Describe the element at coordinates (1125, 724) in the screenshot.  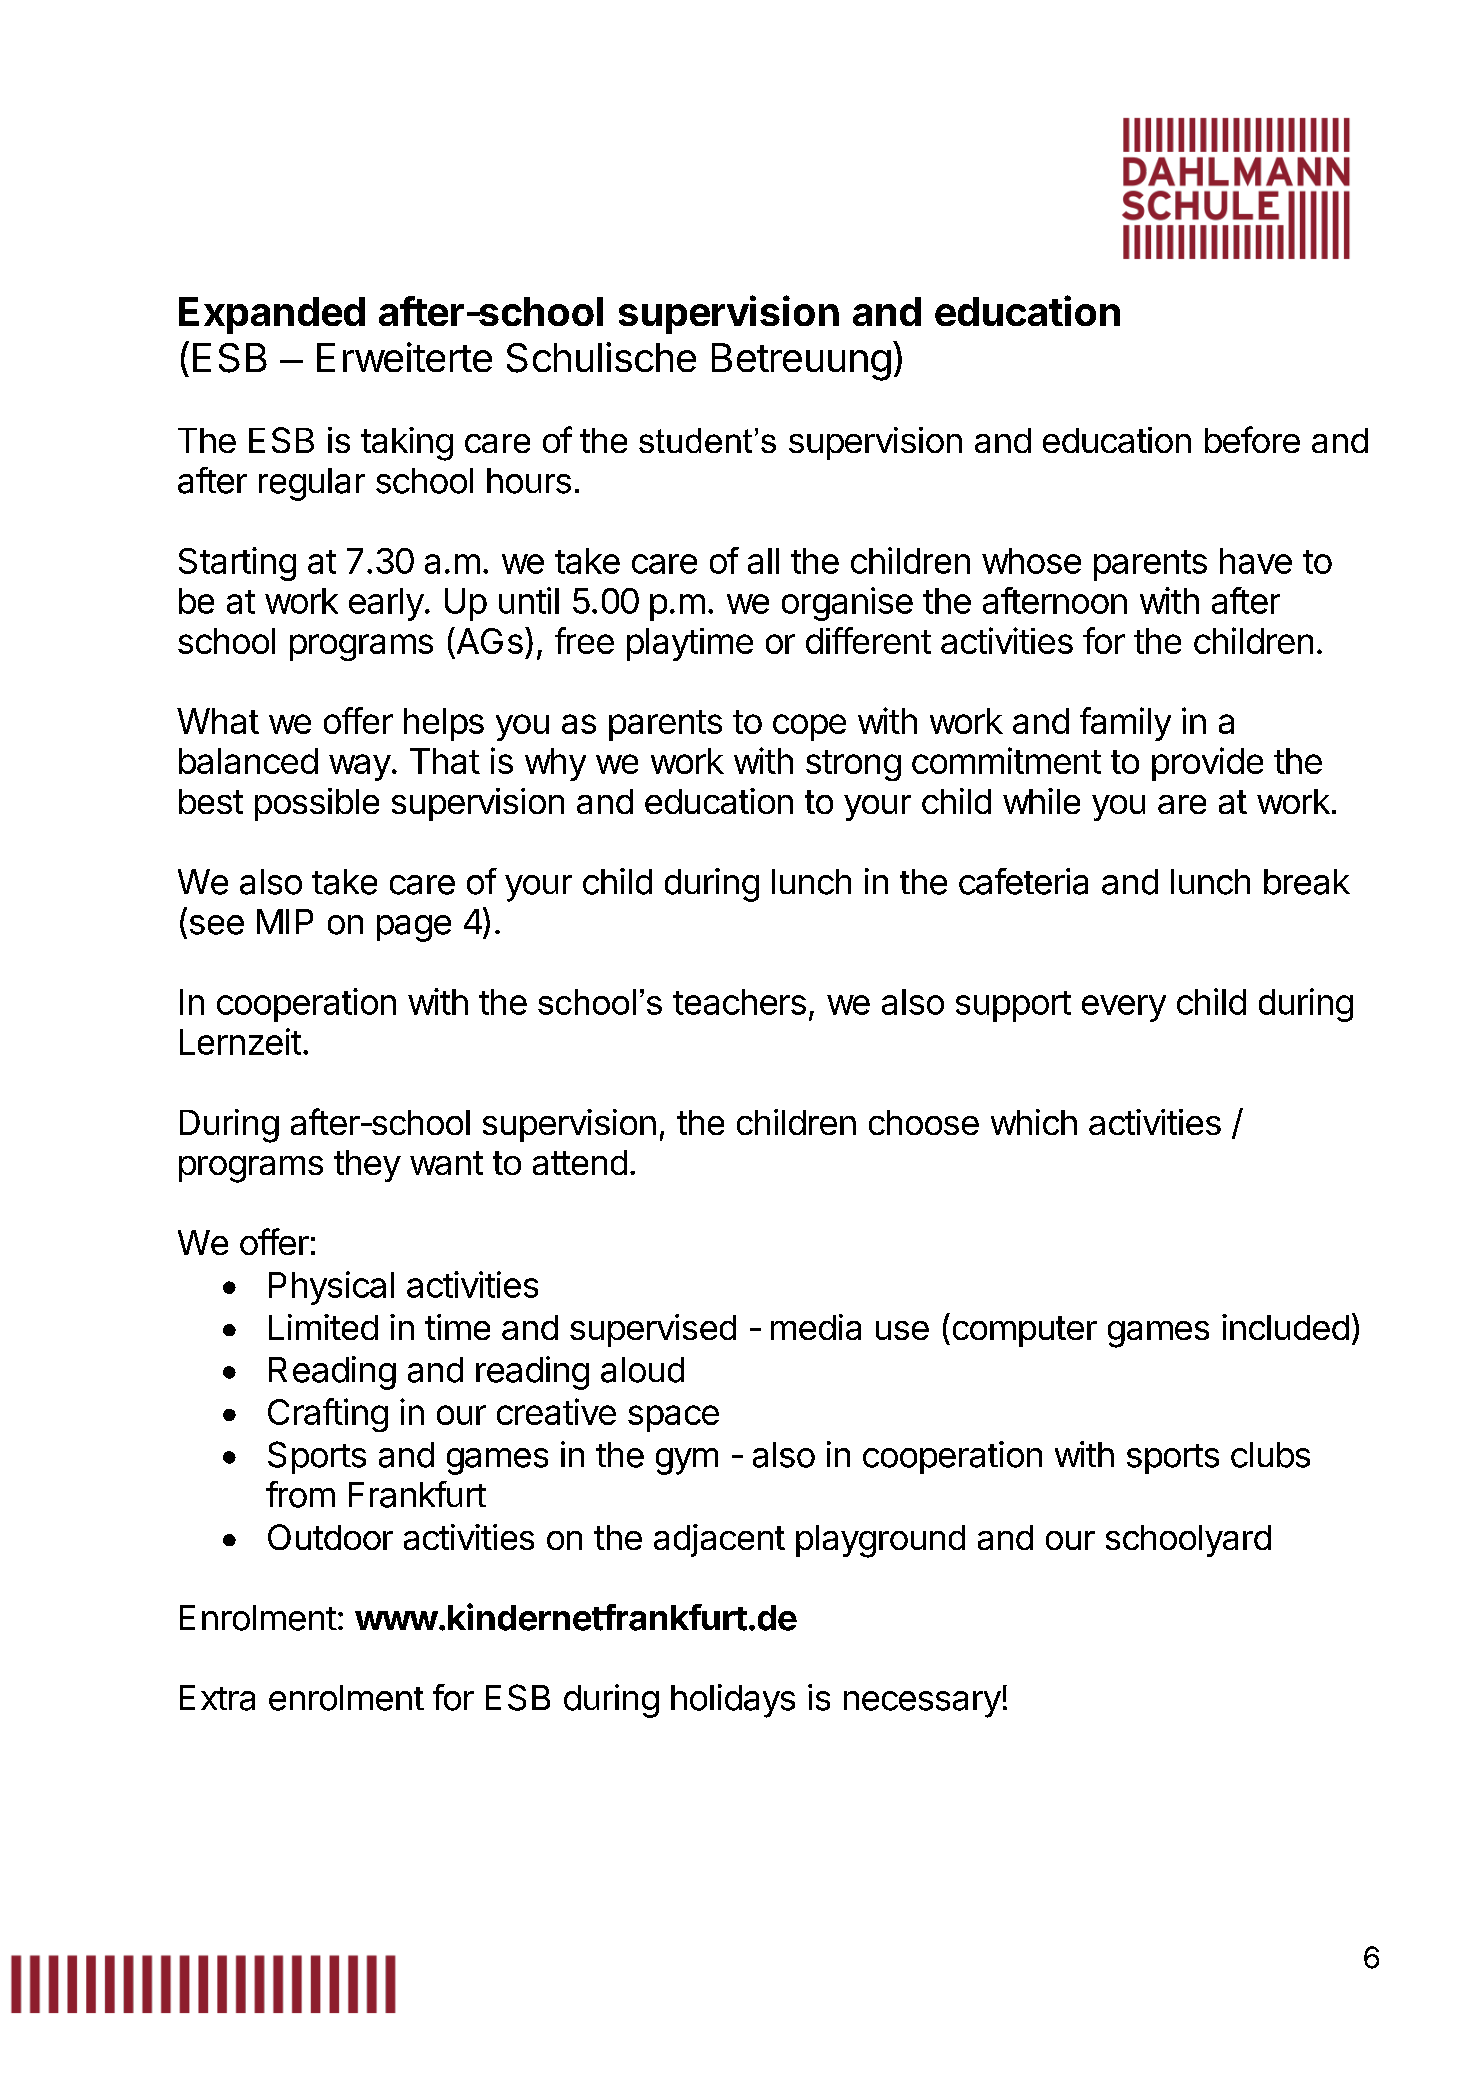
I see `family` at that location.
